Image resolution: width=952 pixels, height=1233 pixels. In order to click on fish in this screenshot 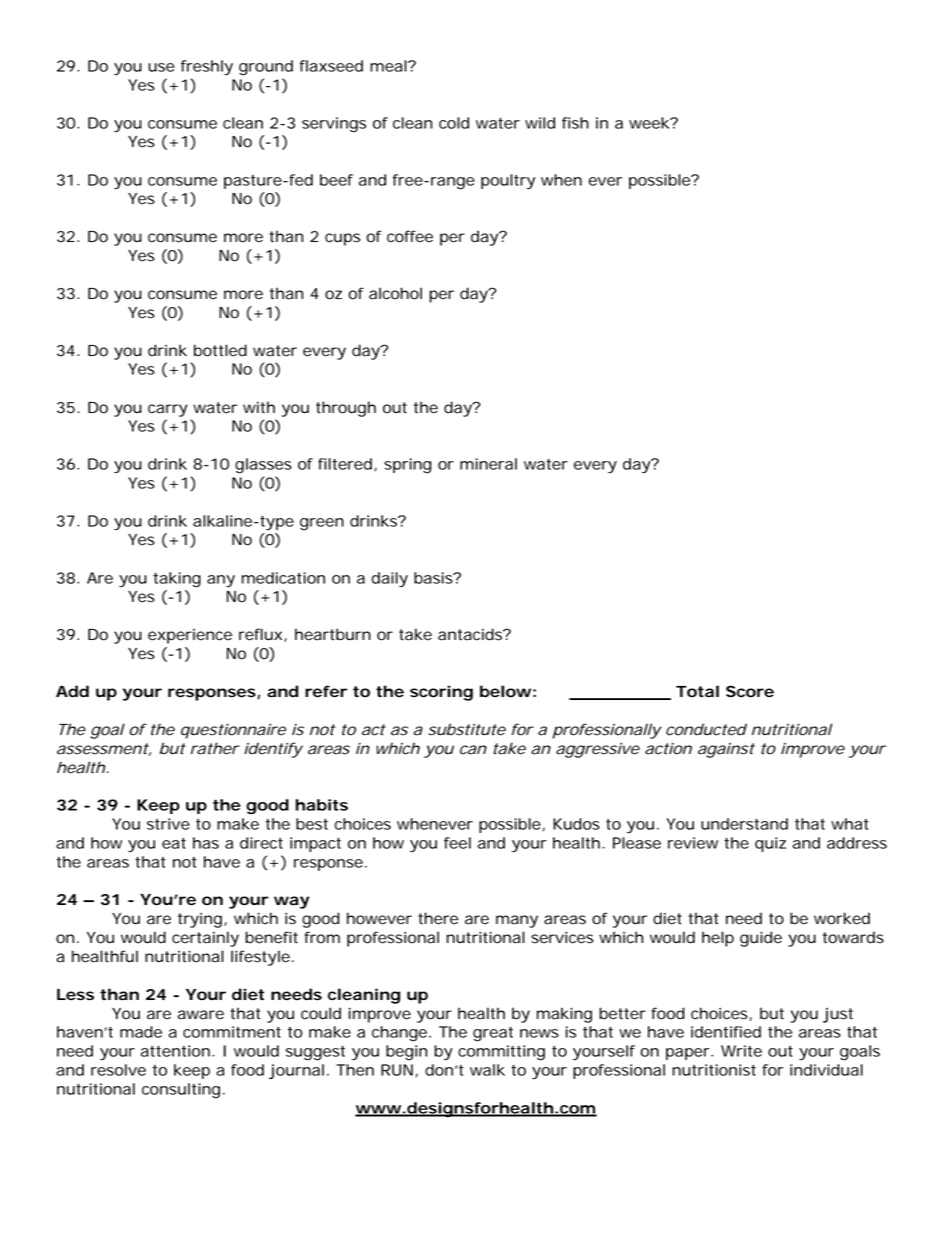, I will do `click(575, 123)`.
